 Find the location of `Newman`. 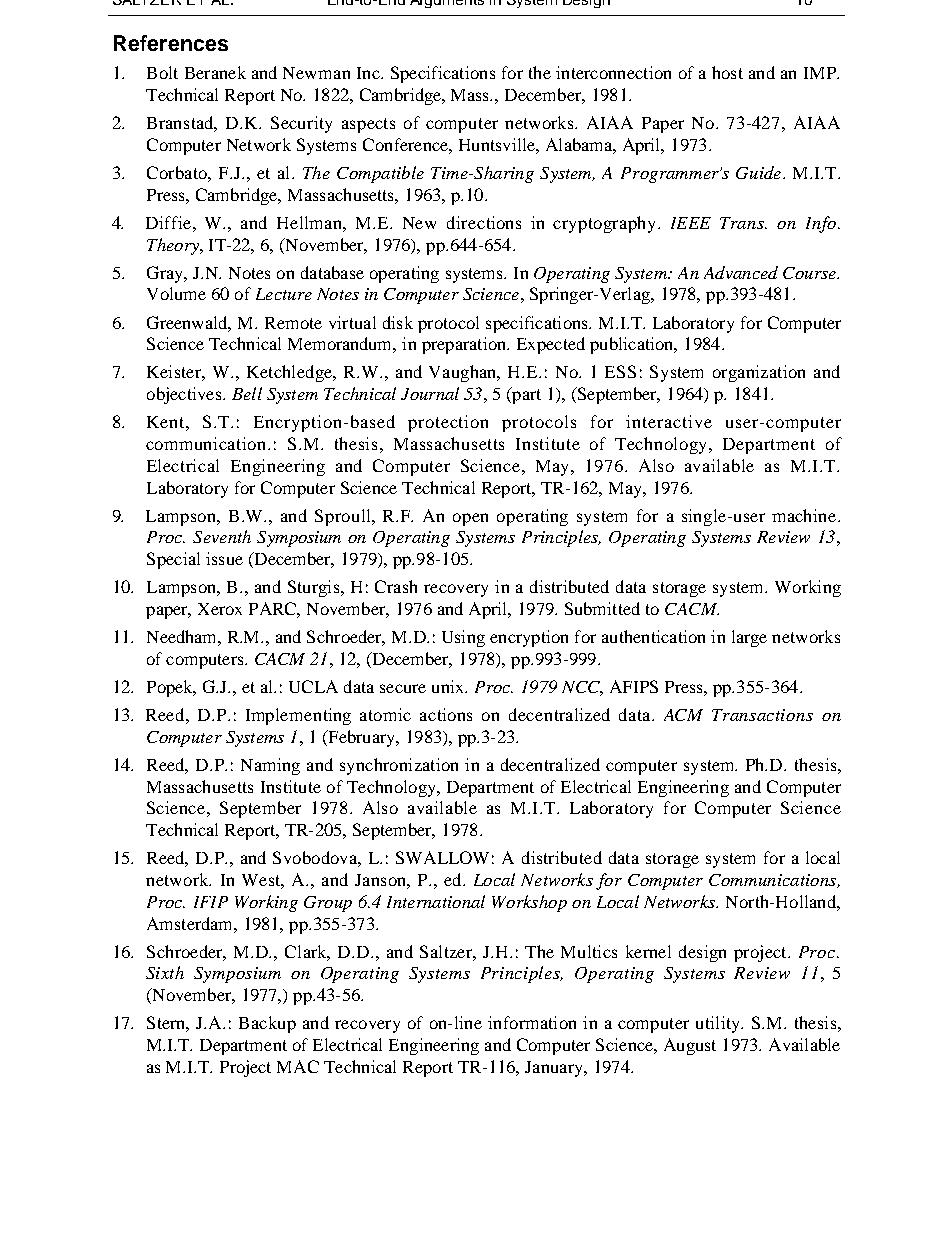

Newman is located at coordinates (316, 73).
